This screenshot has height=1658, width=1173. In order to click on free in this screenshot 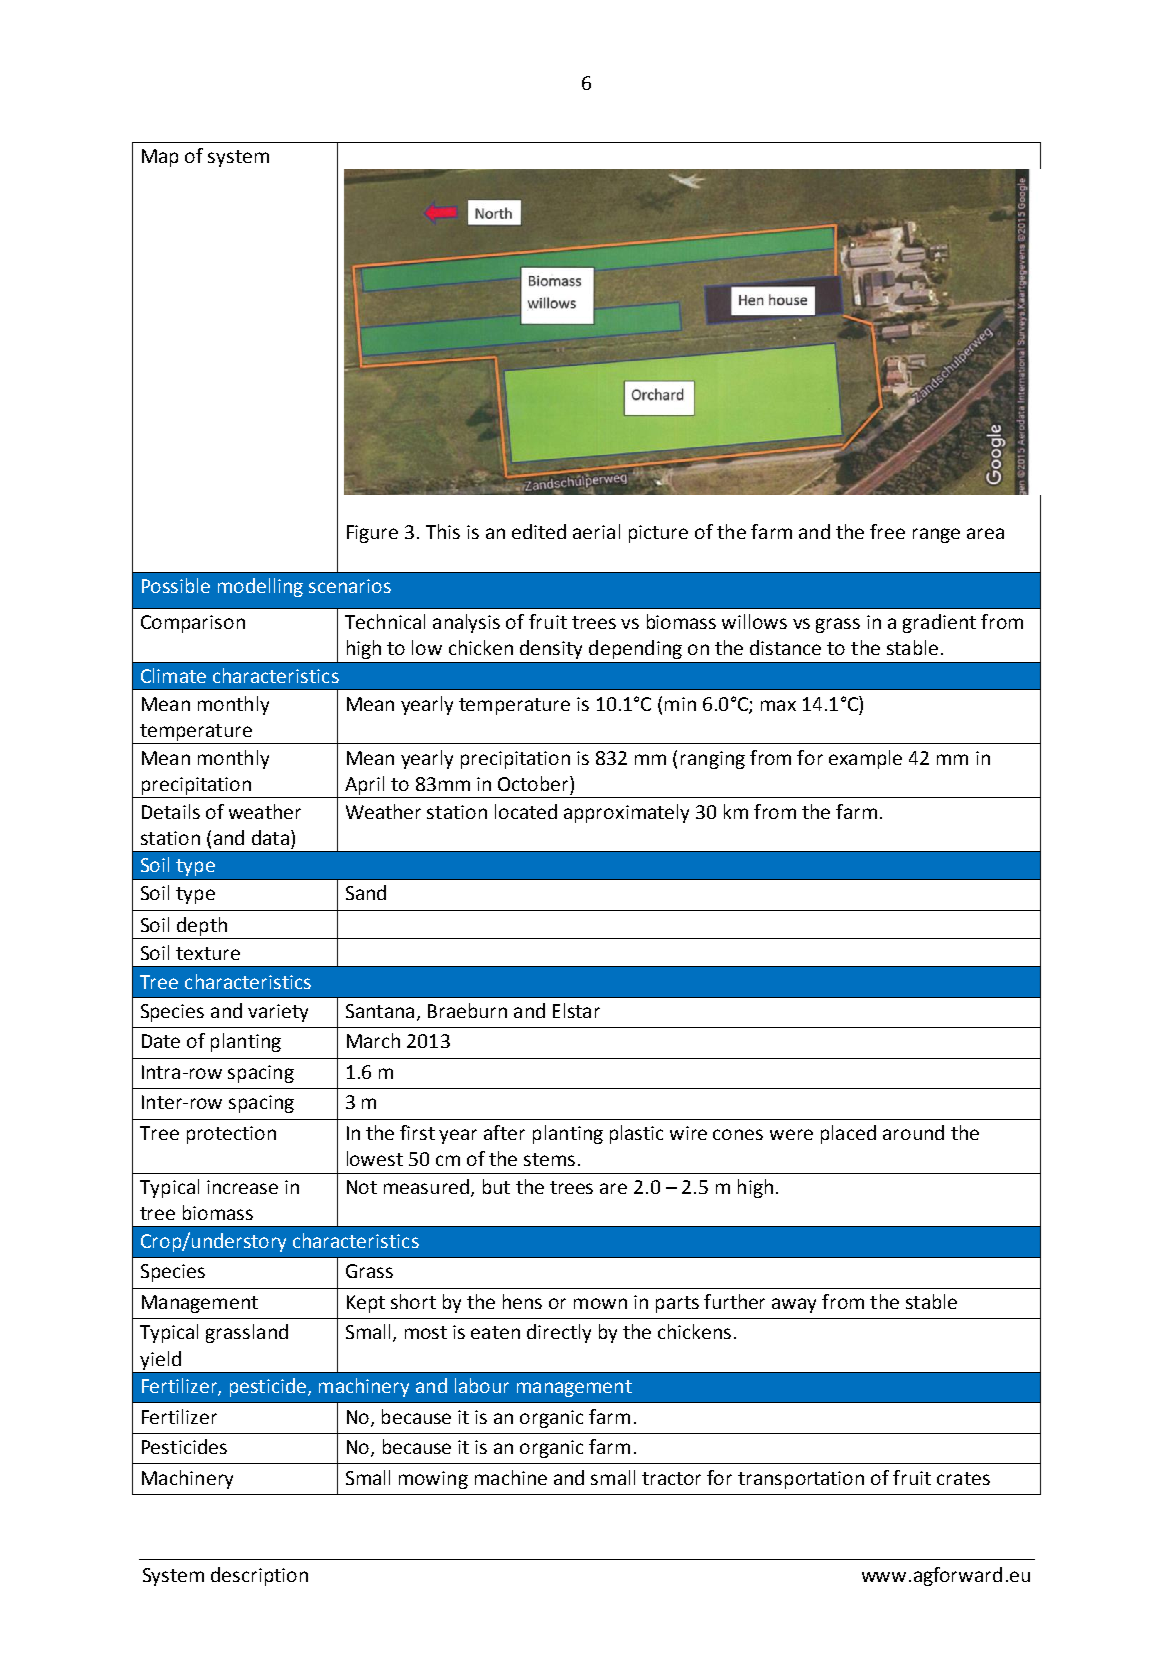, I will do `click(887, 531)`.
